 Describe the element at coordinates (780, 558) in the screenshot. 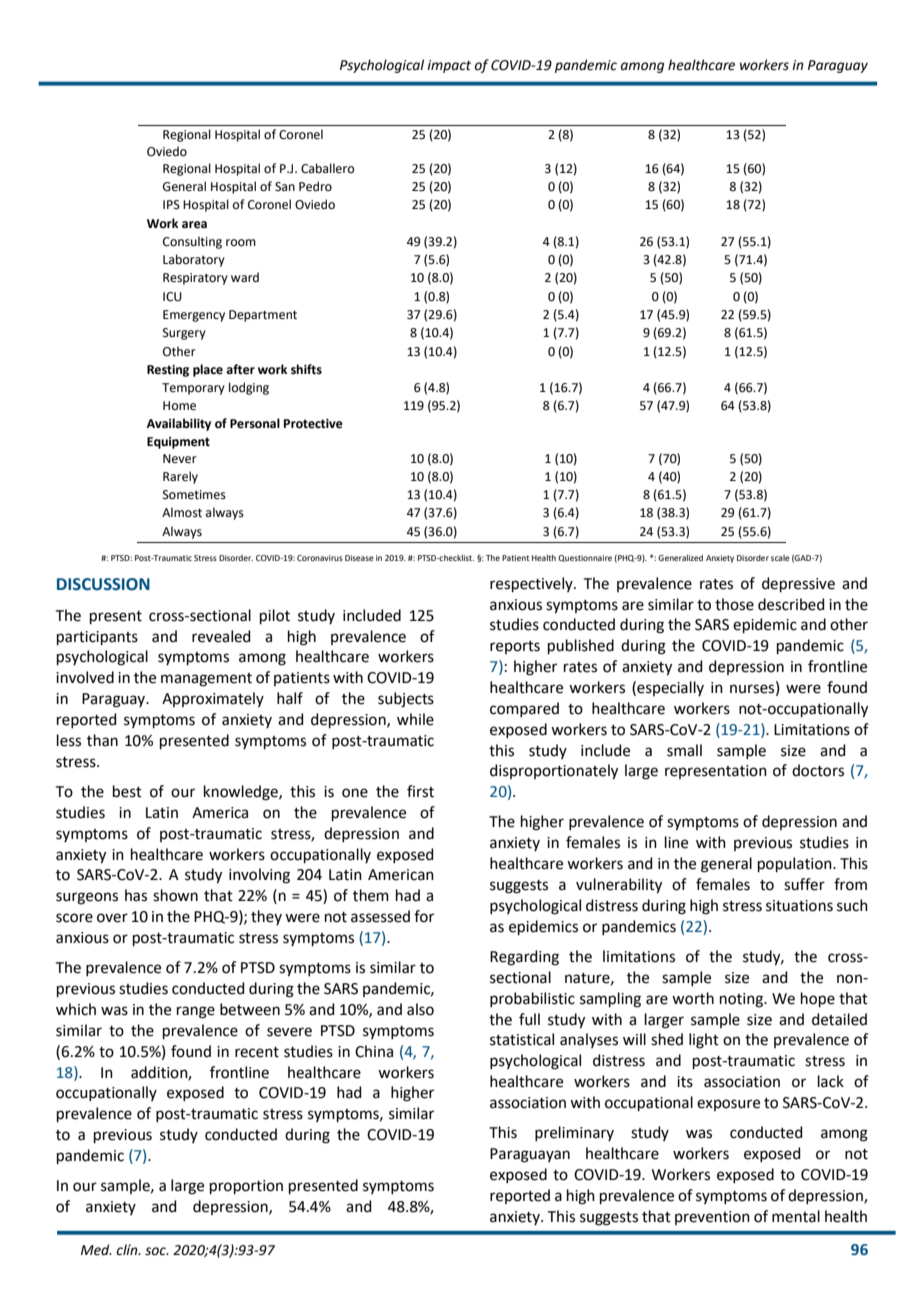

I see `scale` at that location.
